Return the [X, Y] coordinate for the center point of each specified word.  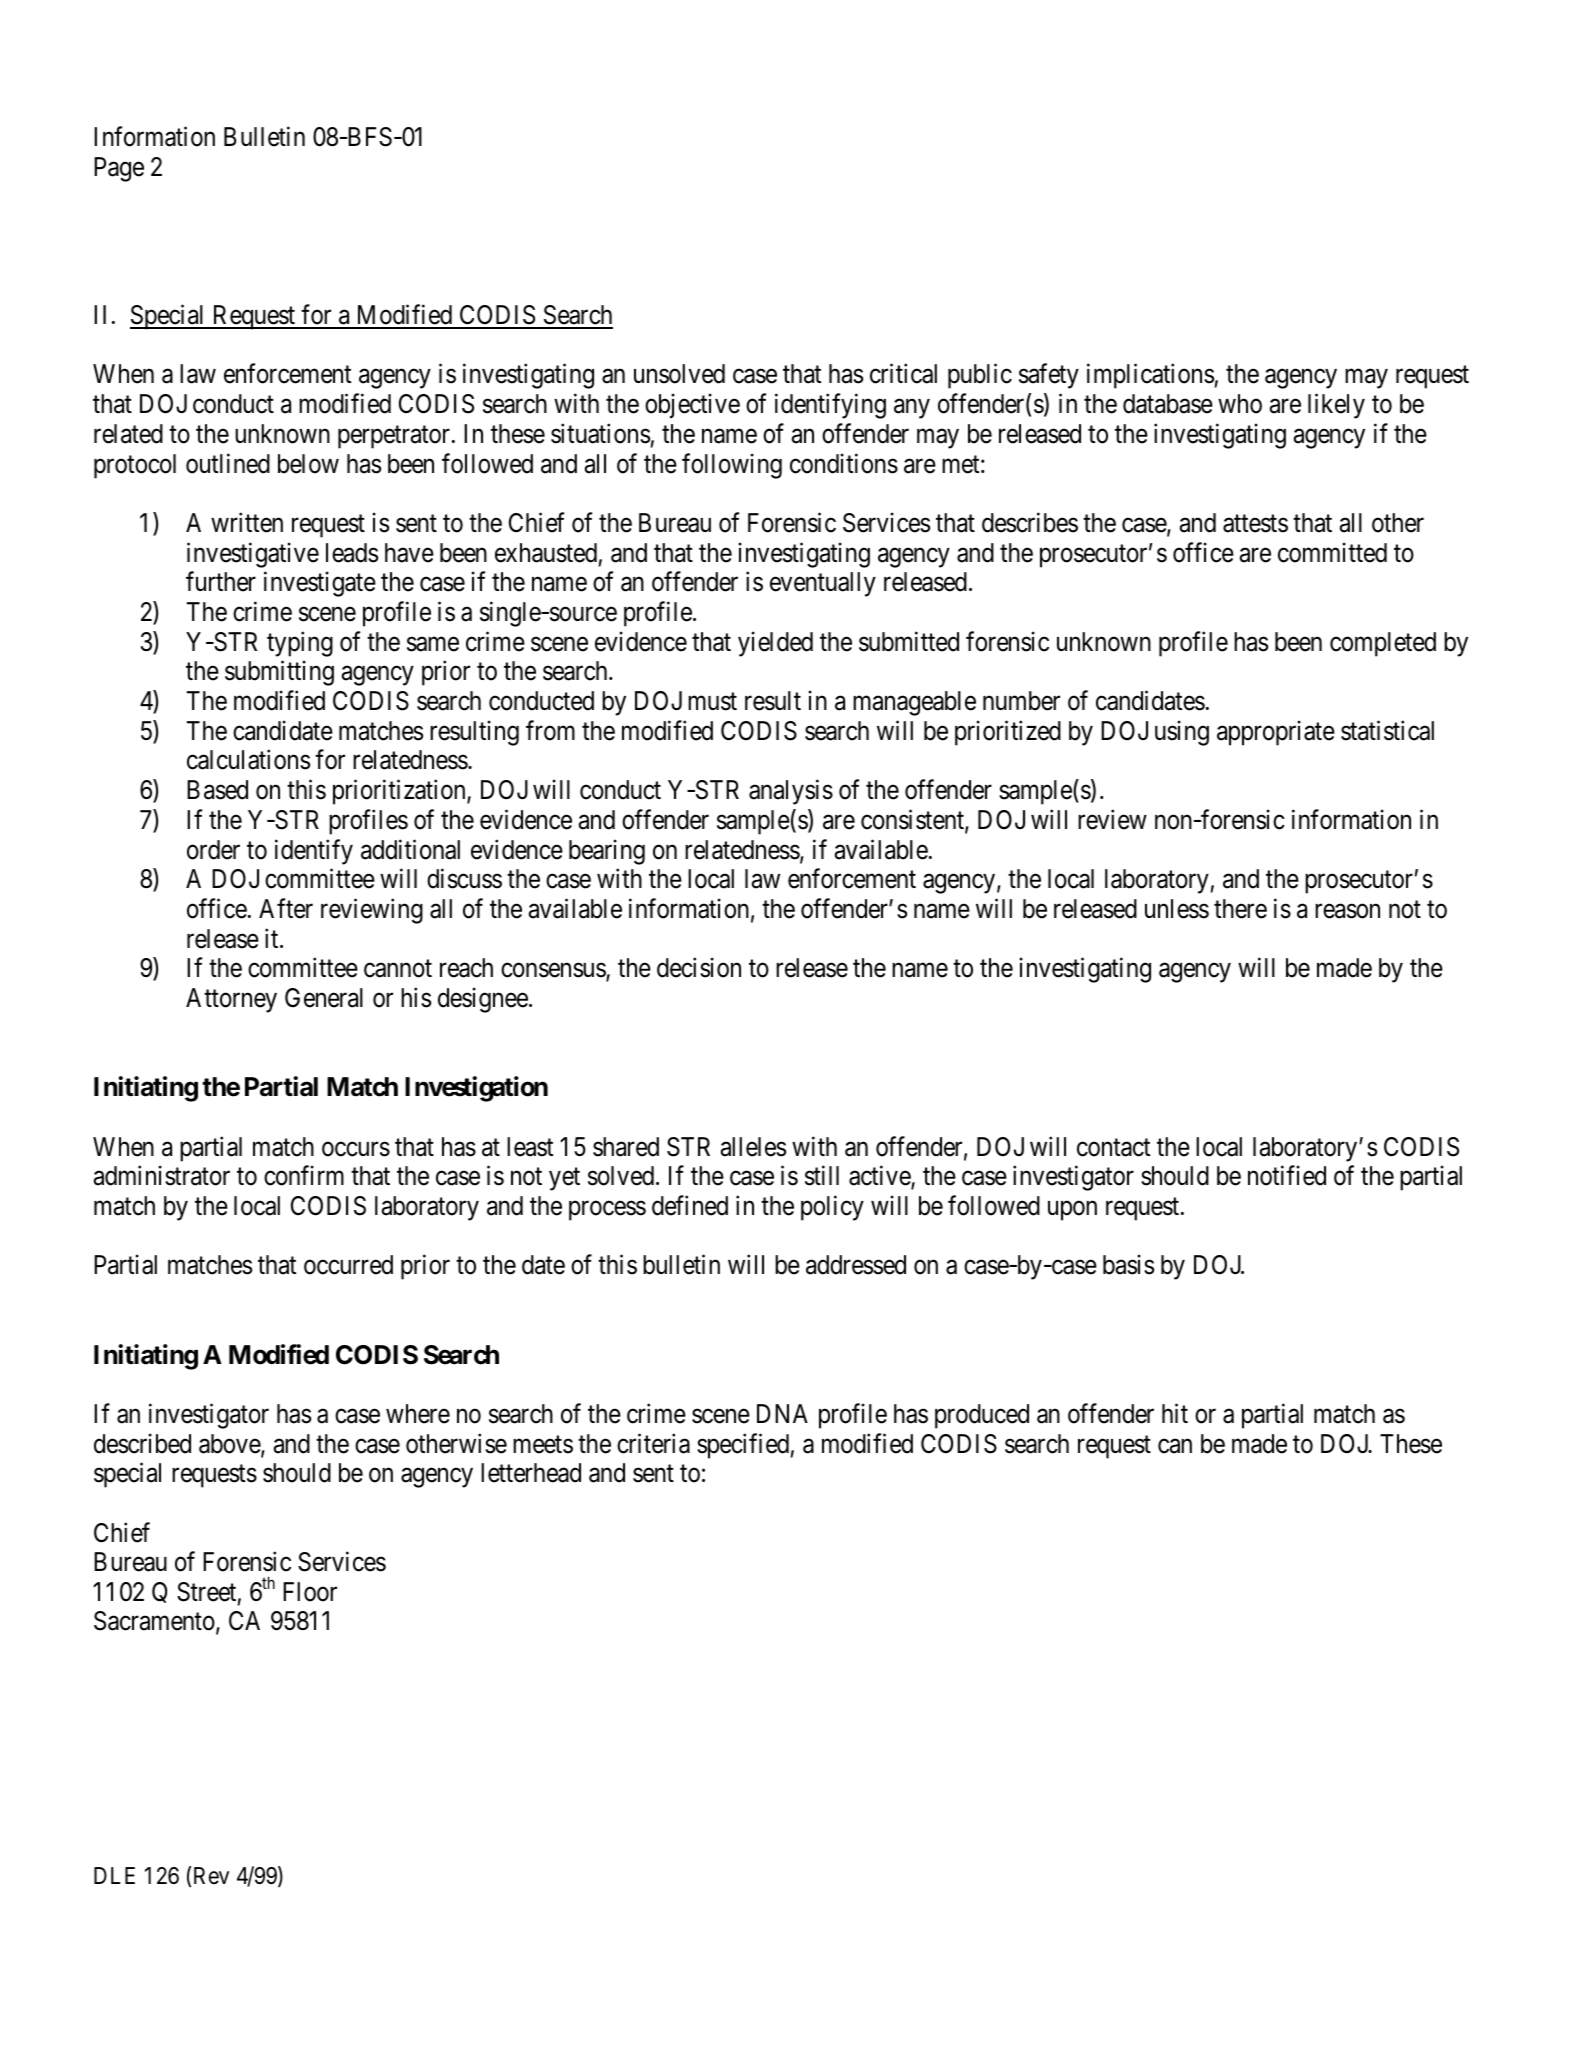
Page [119, 169]
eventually [823, 584]
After [286, 908]
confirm [304, 1176]
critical [903, 374]
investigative [253, 555]
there [1240, 909]
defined [690, 1205]
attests [1255, 524]
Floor [310, 1592]
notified [1287, 1176]
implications [1150, 376]
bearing [607, 852]
